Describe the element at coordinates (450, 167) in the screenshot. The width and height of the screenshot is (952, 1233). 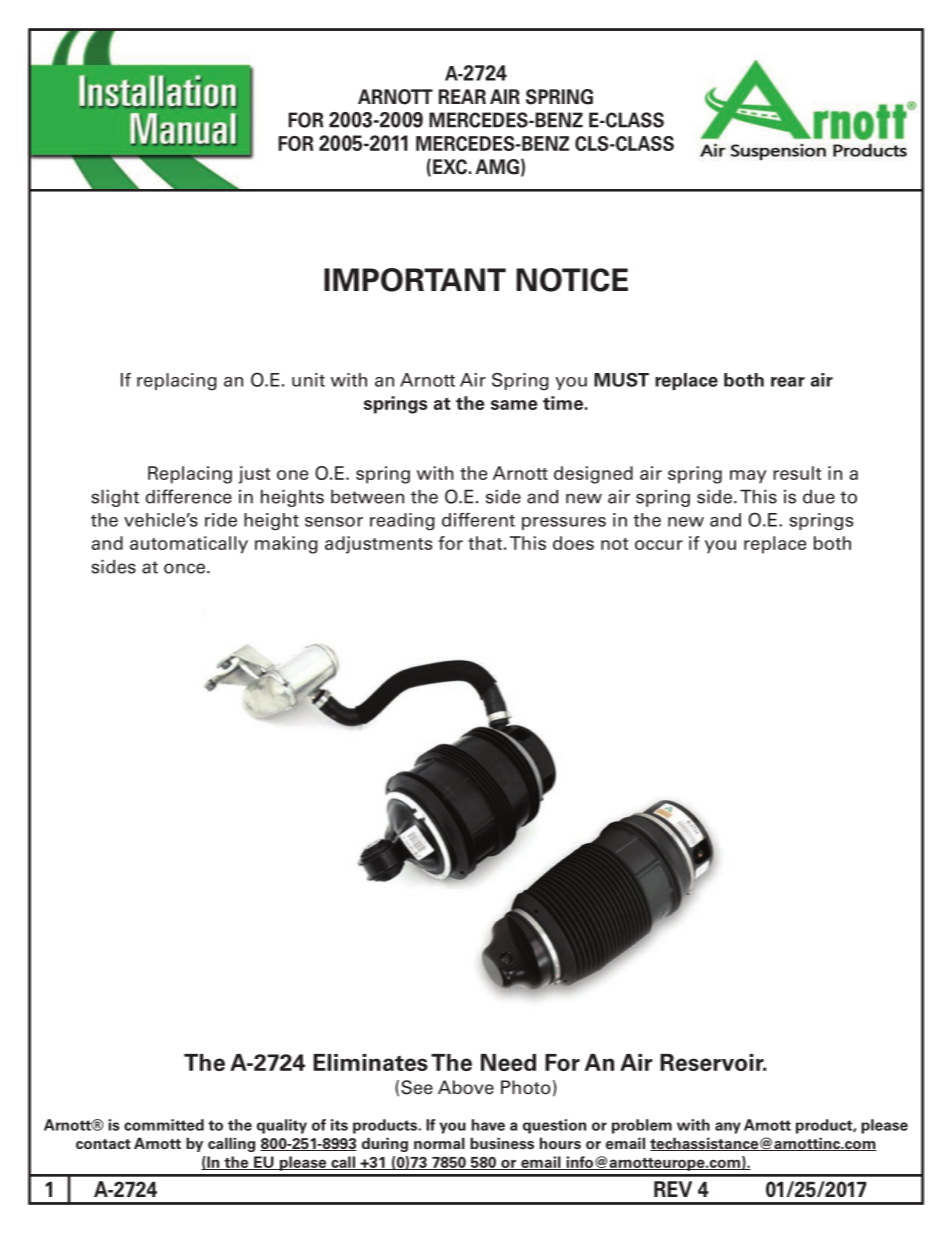
I see `EXC` at that location.
